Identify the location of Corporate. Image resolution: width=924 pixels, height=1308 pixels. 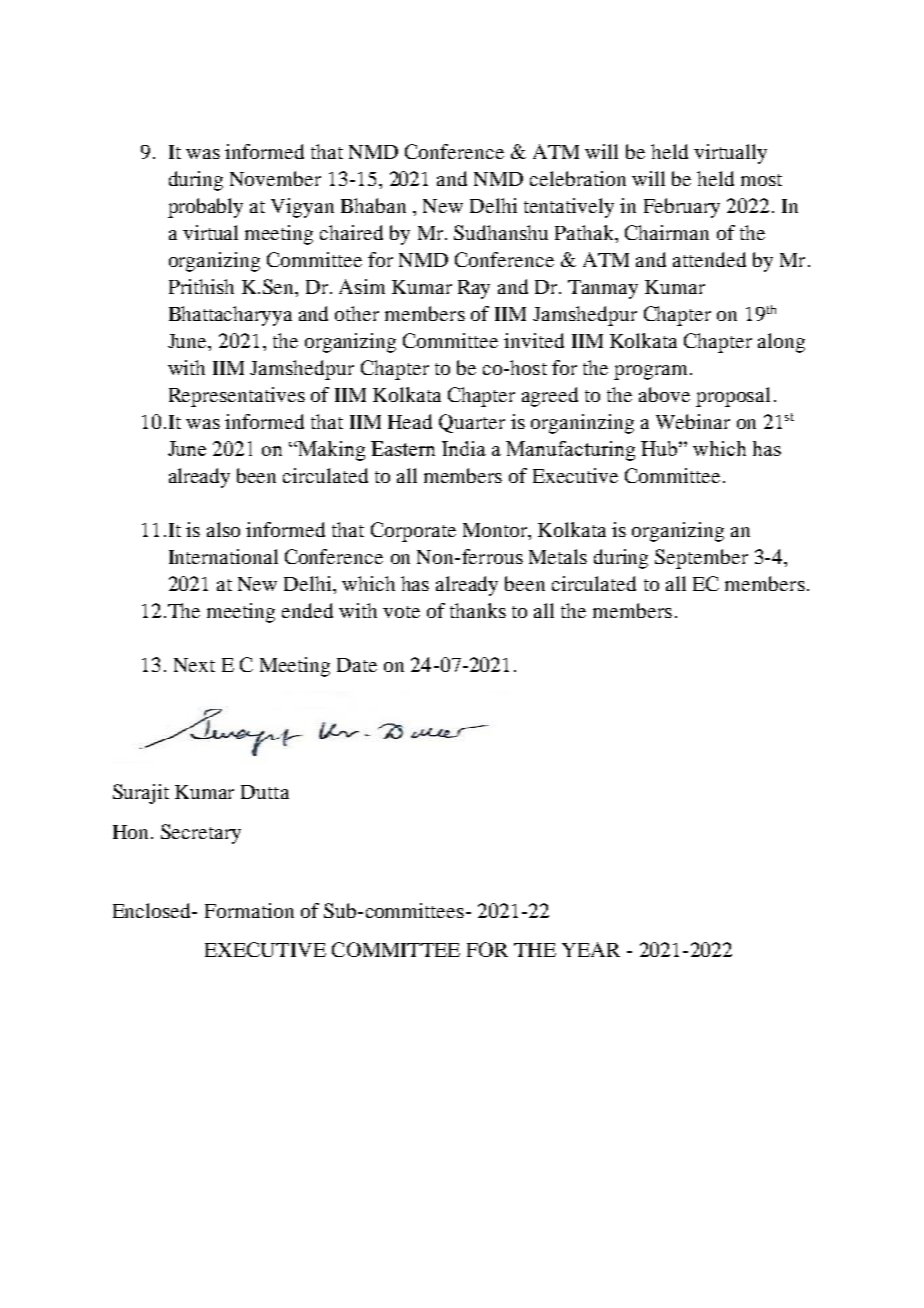
(413, 532).
